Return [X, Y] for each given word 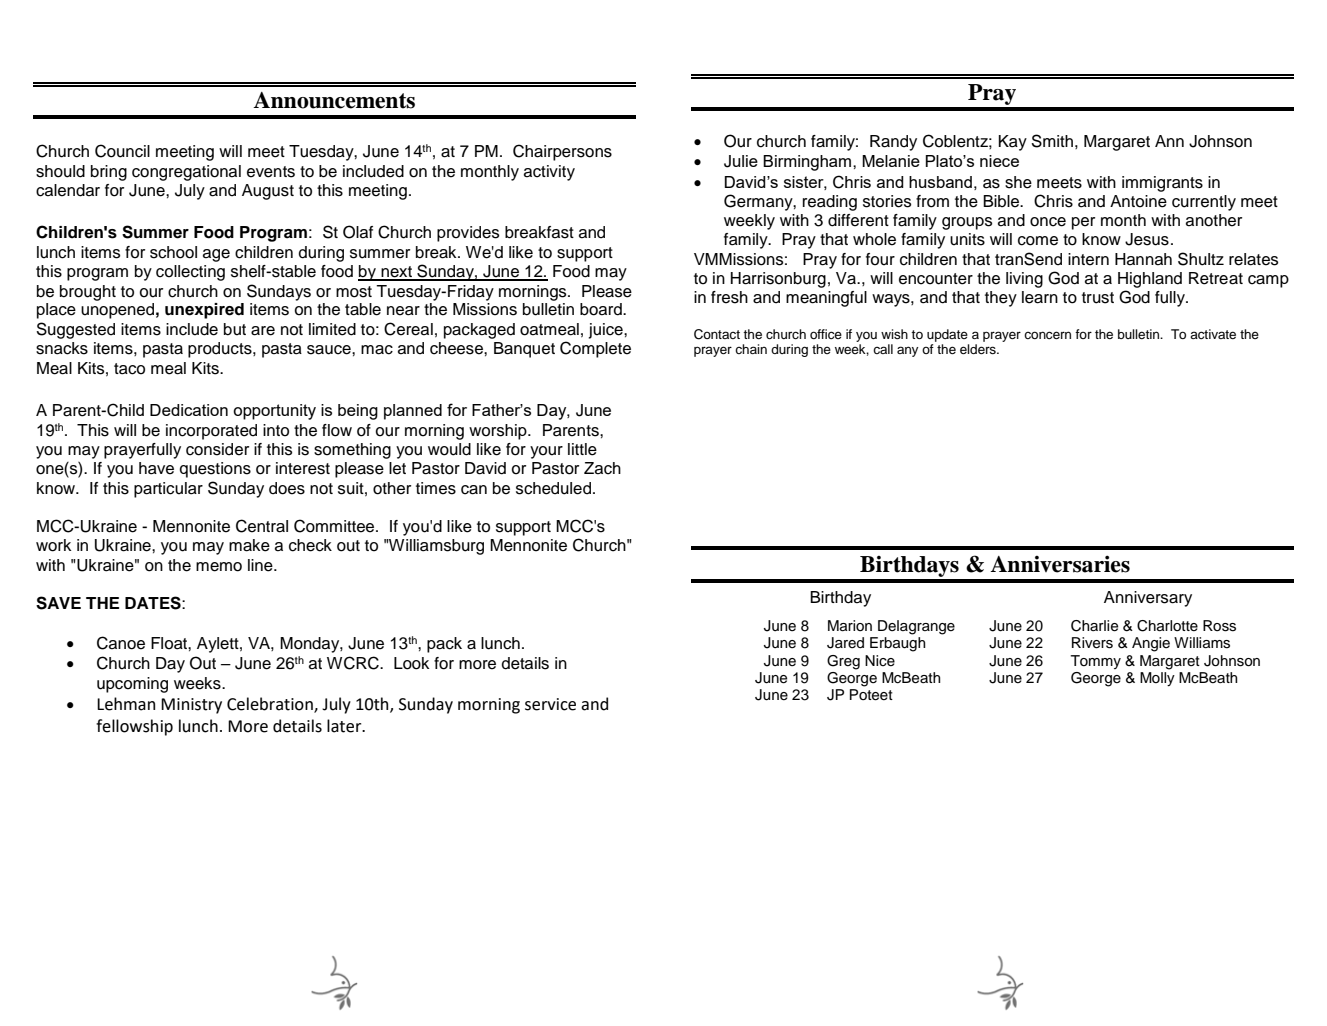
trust [1098, 298]
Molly [1157, 679]
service [550, 704]
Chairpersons [562, 152]
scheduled [553, 488]
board [602, 309]
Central [262, 526]
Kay [1013, 143]
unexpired [204, 311]
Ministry [191, 706]
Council [122, 151]
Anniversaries [1060, 564]
